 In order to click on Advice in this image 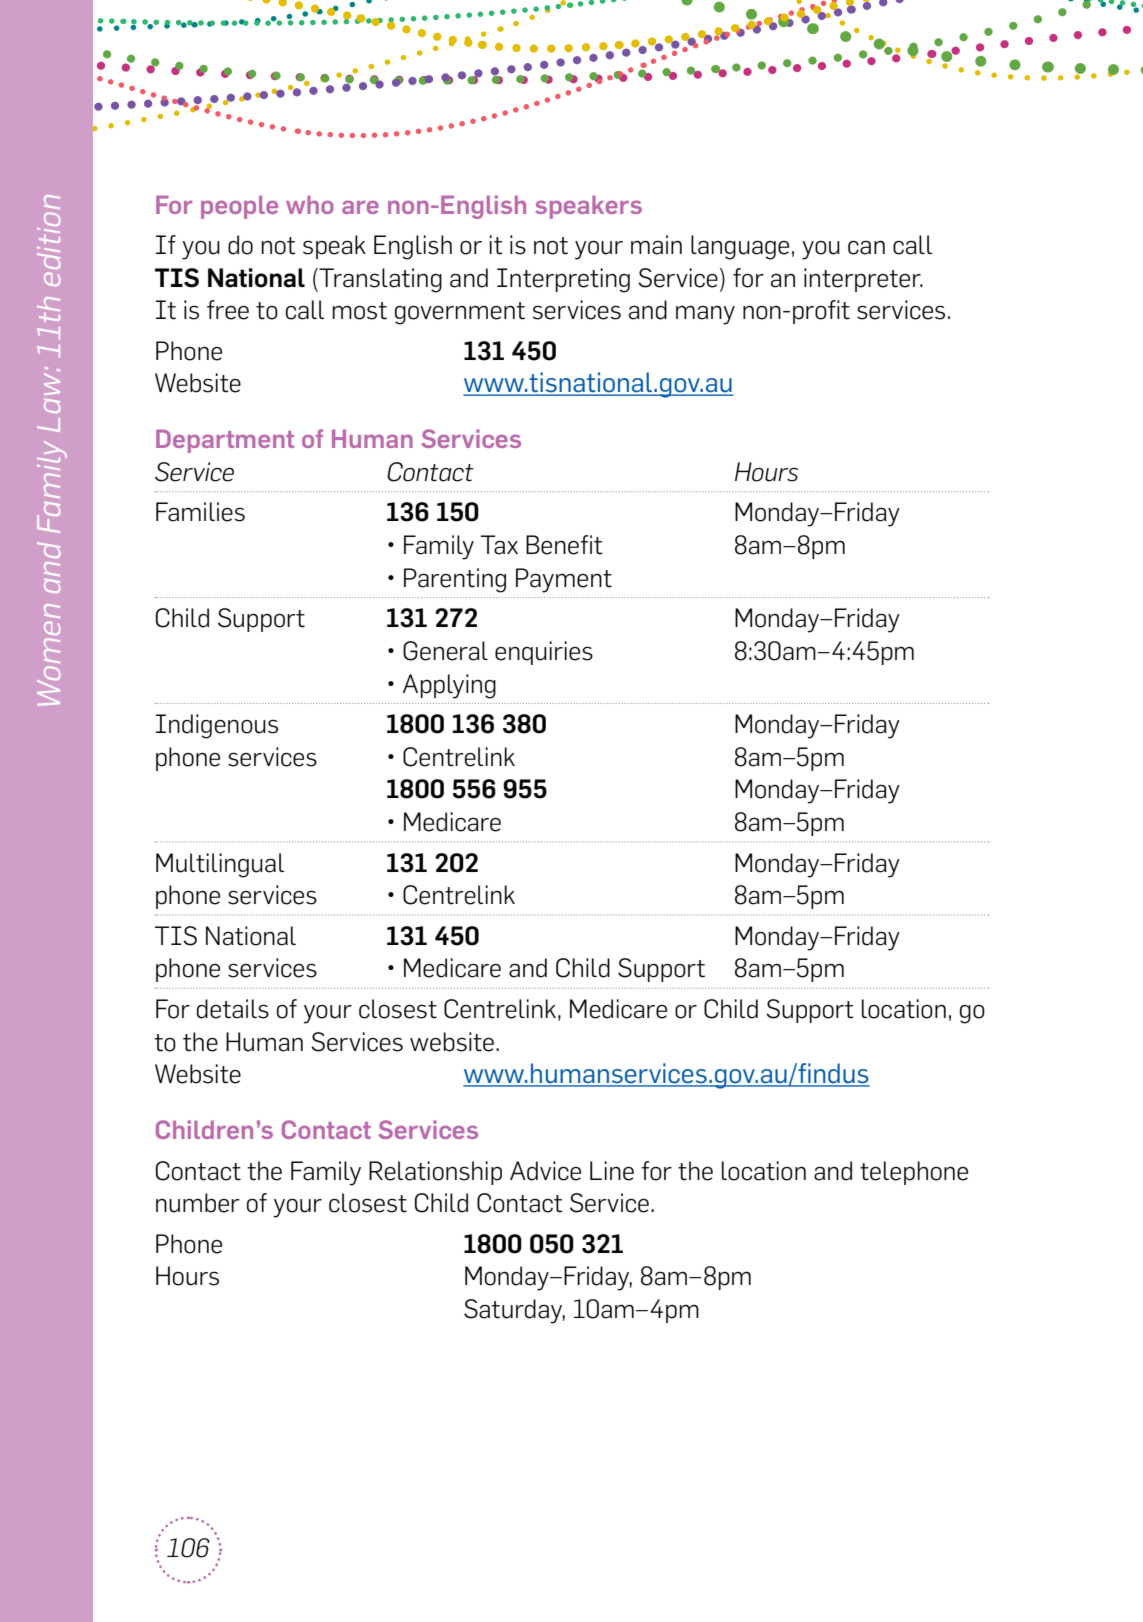, I will do `click(545, 1171)`.
